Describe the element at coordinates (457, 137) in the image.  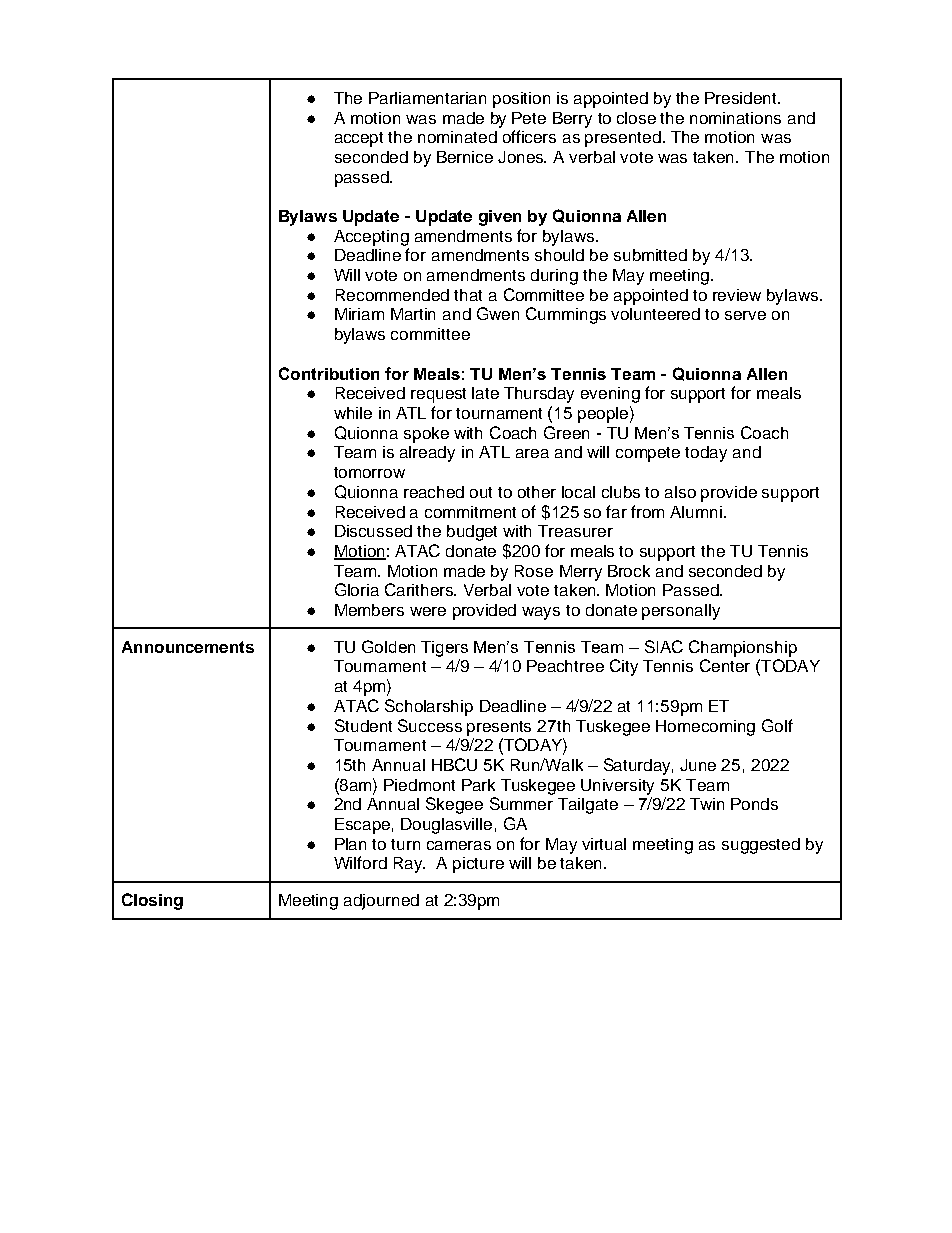
I see `nominated` at that location.
